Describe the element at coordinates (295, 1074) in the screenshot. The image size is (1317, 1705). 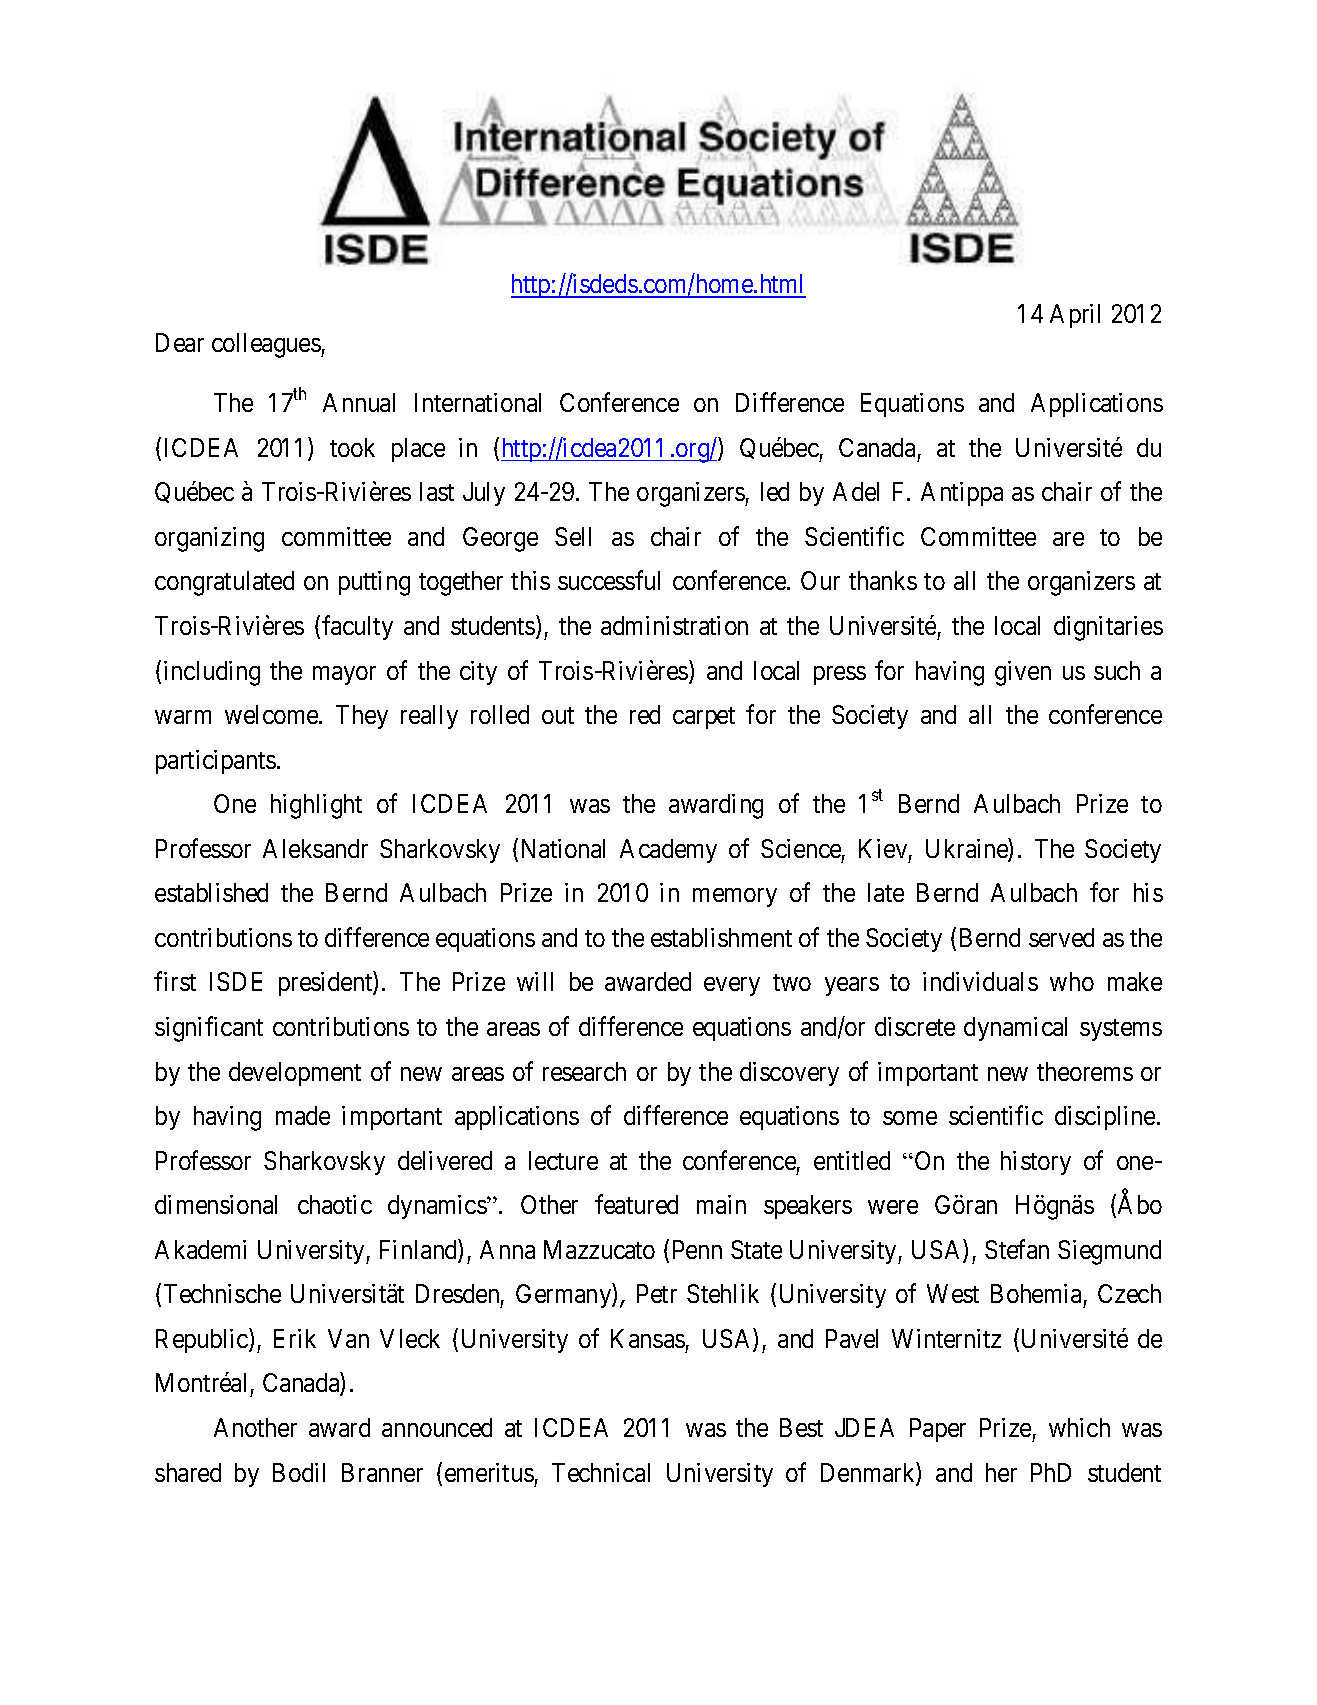
I see `development` at that location.
